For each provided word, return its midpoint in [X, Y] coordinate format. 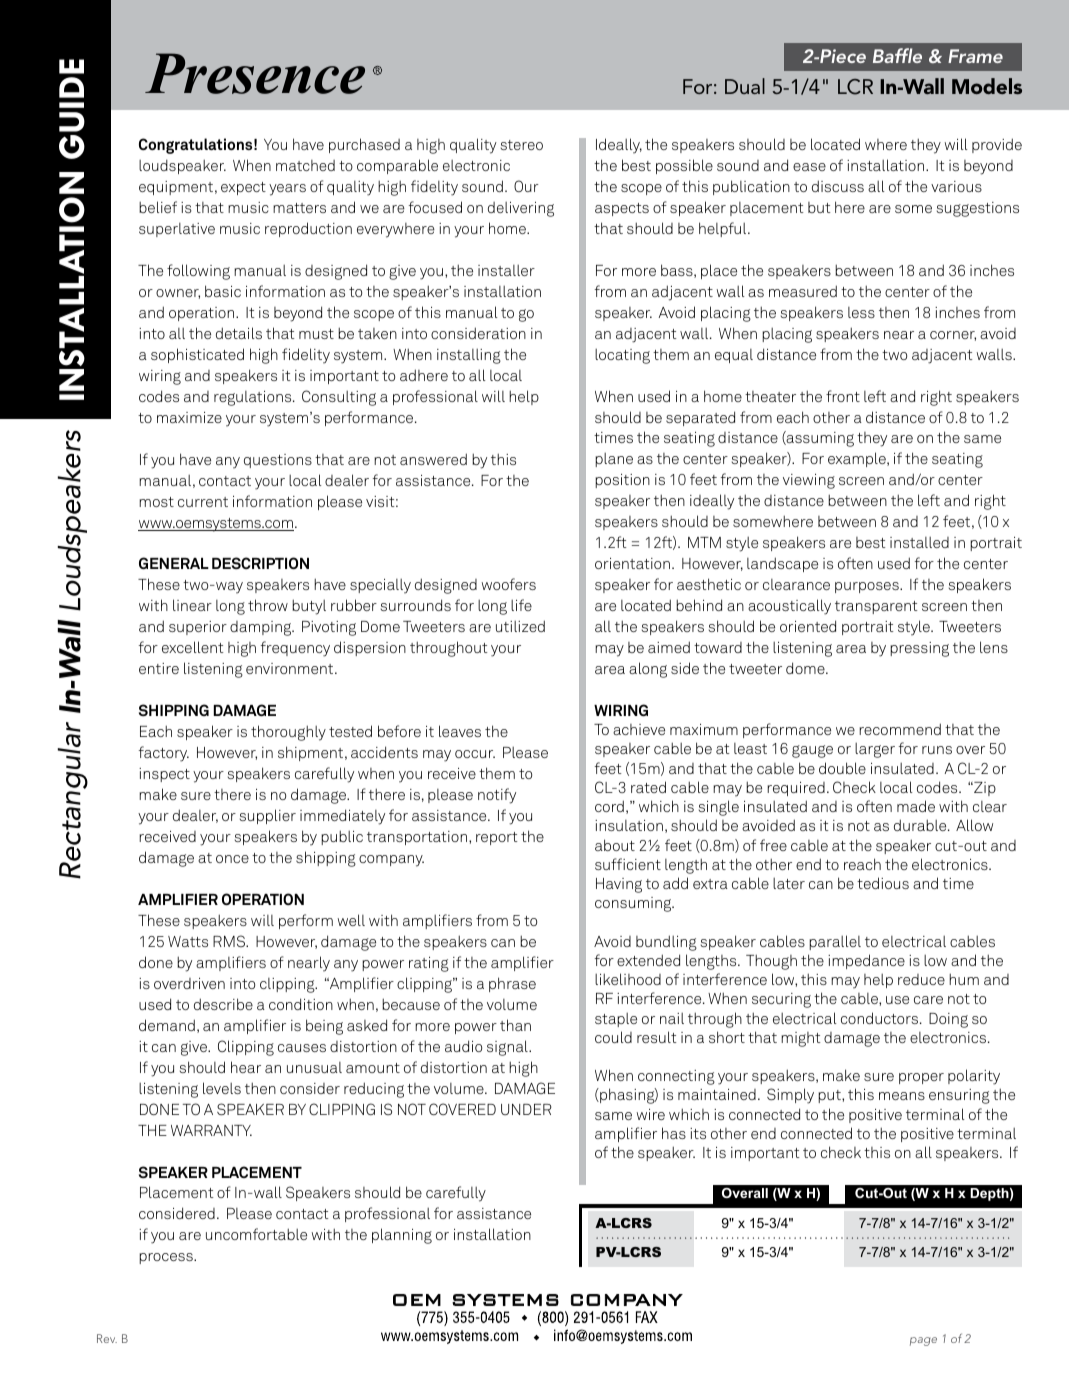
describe [223, 1004]
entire [159, 668]
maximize [189, 417]
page [923, 1341]
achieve [639, 729]
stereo [522, 145]
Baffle [897, 55]
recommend [900, 729]
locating [622, 356]
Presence [255, 73]
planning [402, 1236]
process [167, 1258]
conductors [879, 1018]
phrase [512, 984]
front [843, 396]
